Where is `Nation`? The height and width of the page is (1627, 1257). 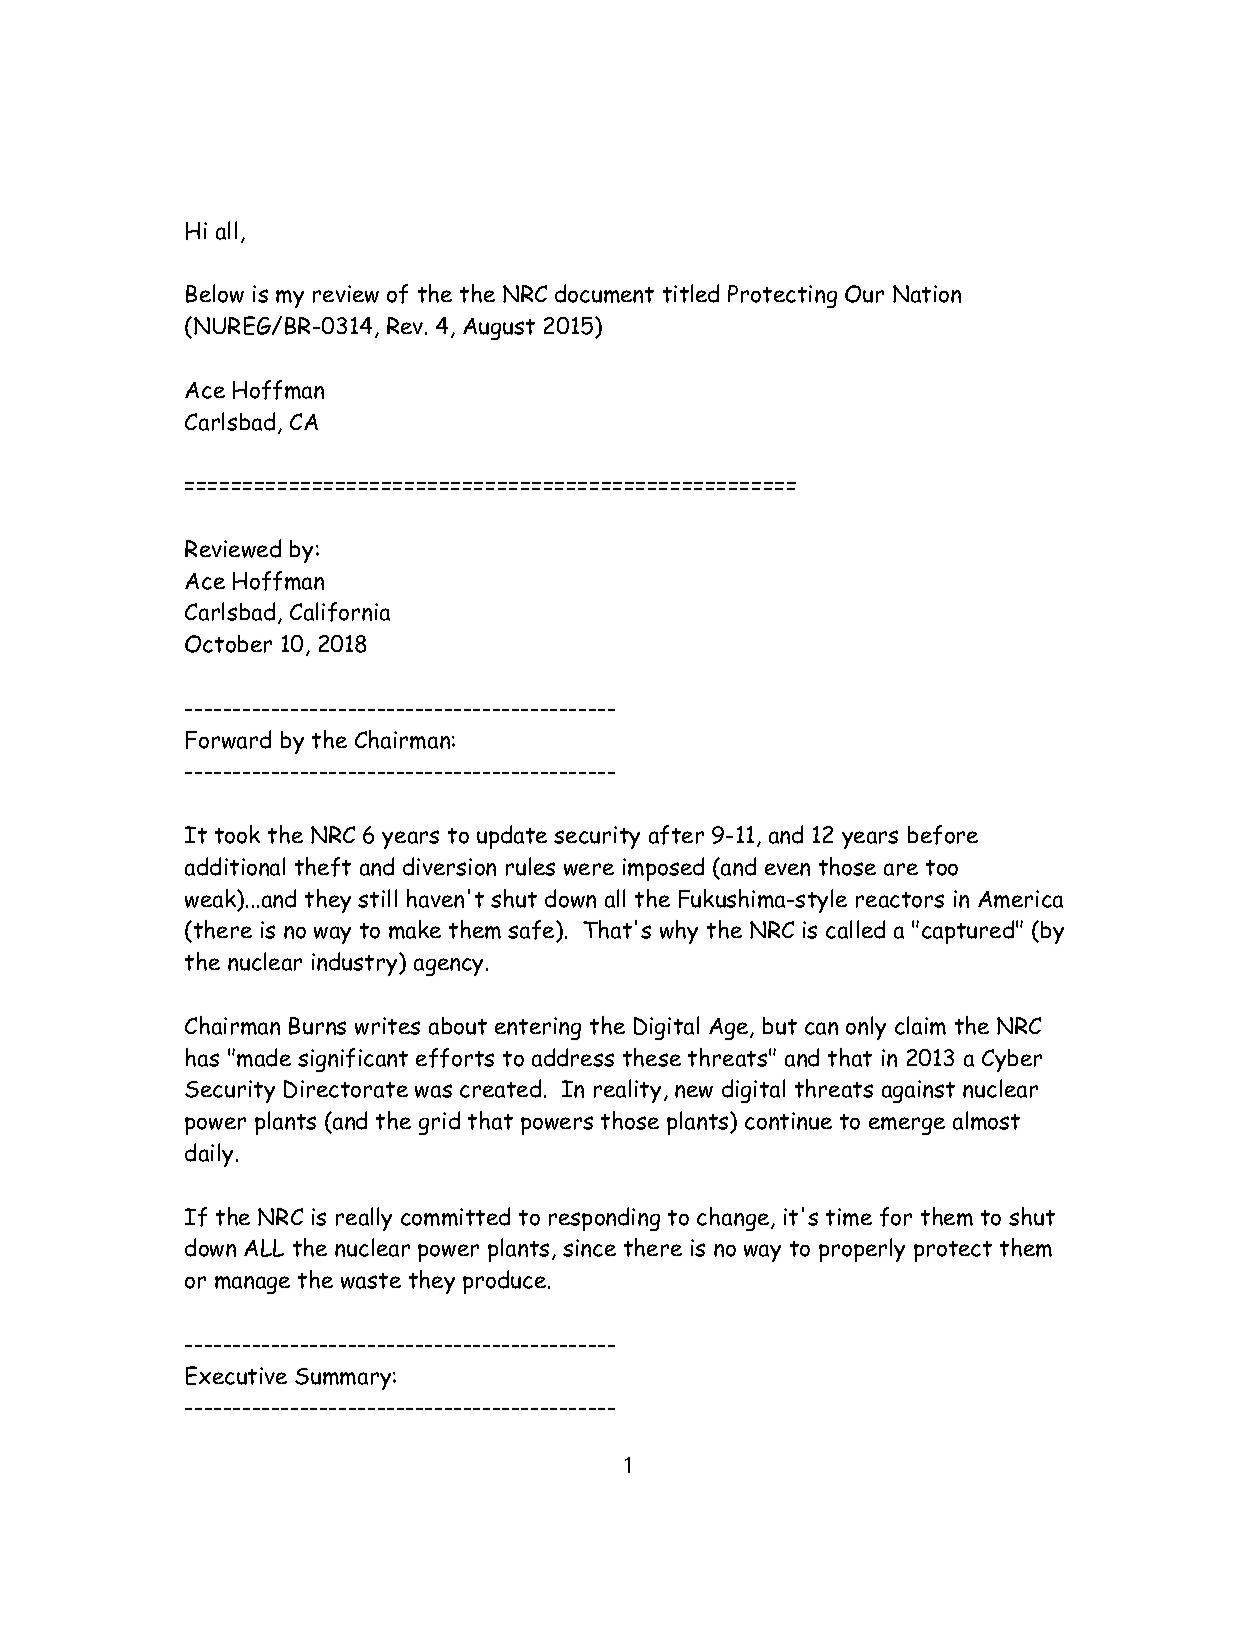
Nation is located at coordinates (927, 294).
